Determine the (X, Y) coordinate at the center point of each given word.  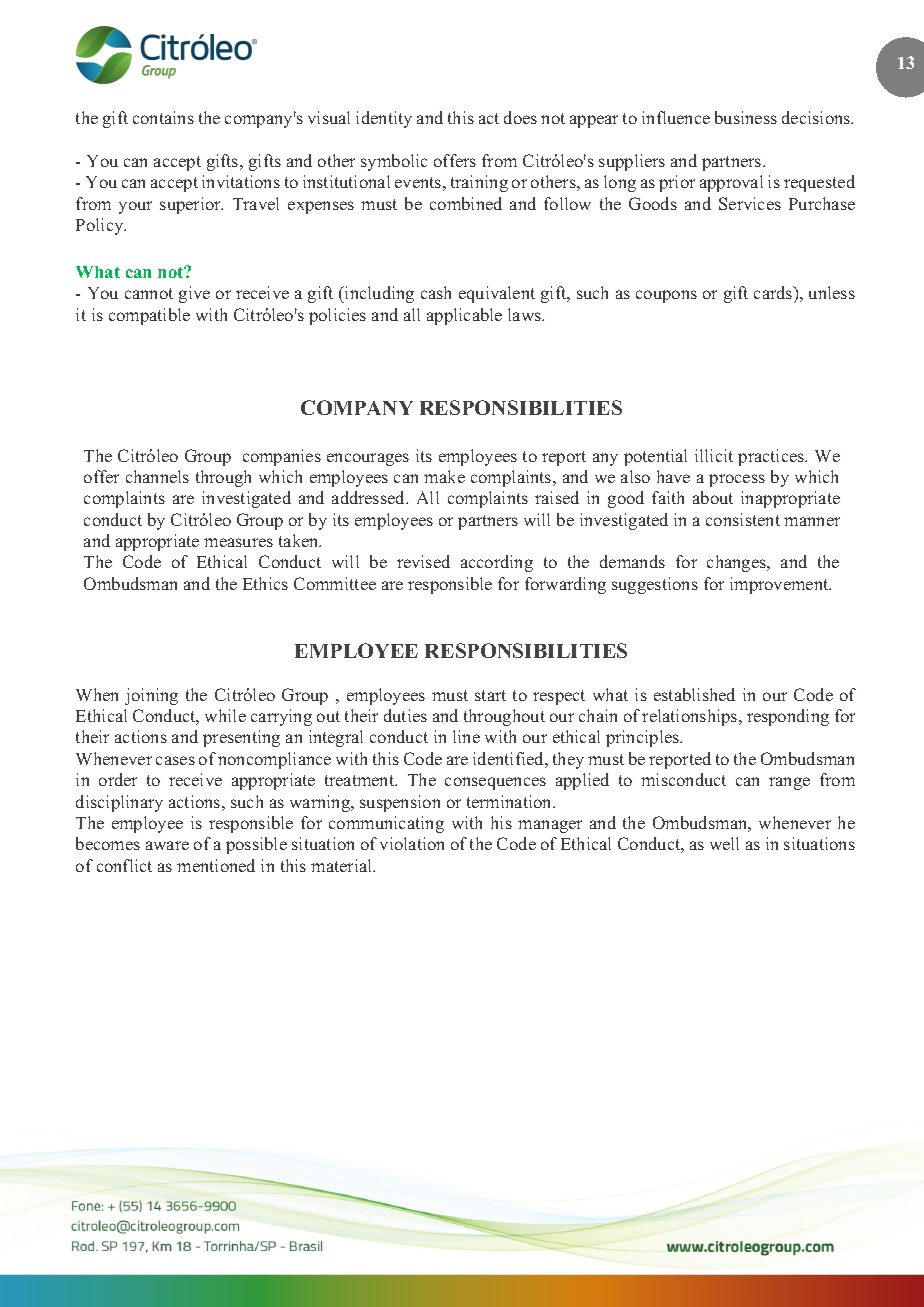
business (746, 117)
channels (157, 476)
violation (412, 843)
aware (167, 845)
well (724, 843)
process (737, 480)
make (444, 476)
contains (163, 117)
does (520, 117)
